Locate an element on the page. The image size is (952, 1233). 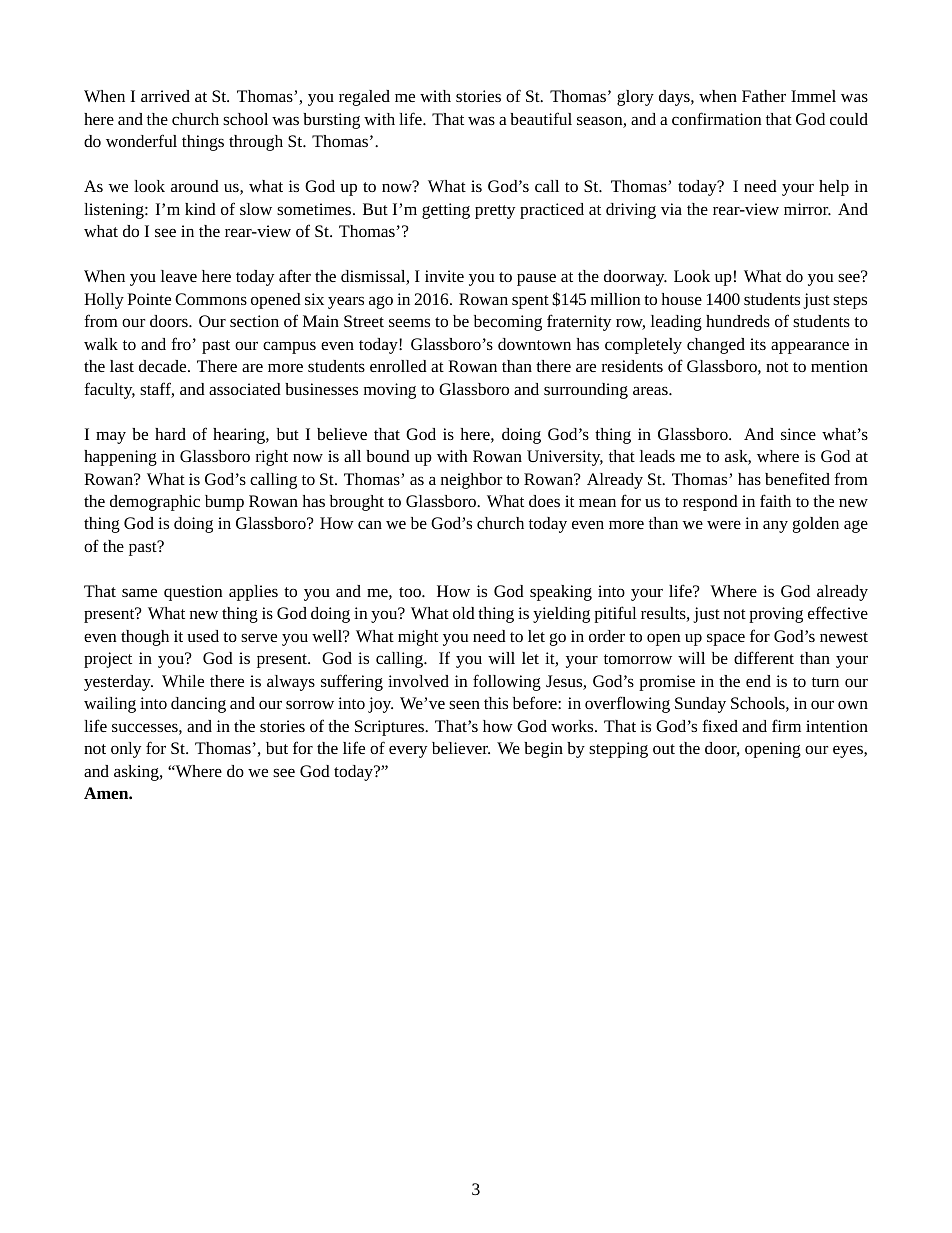
hard is located at coordinates (170, 434).
